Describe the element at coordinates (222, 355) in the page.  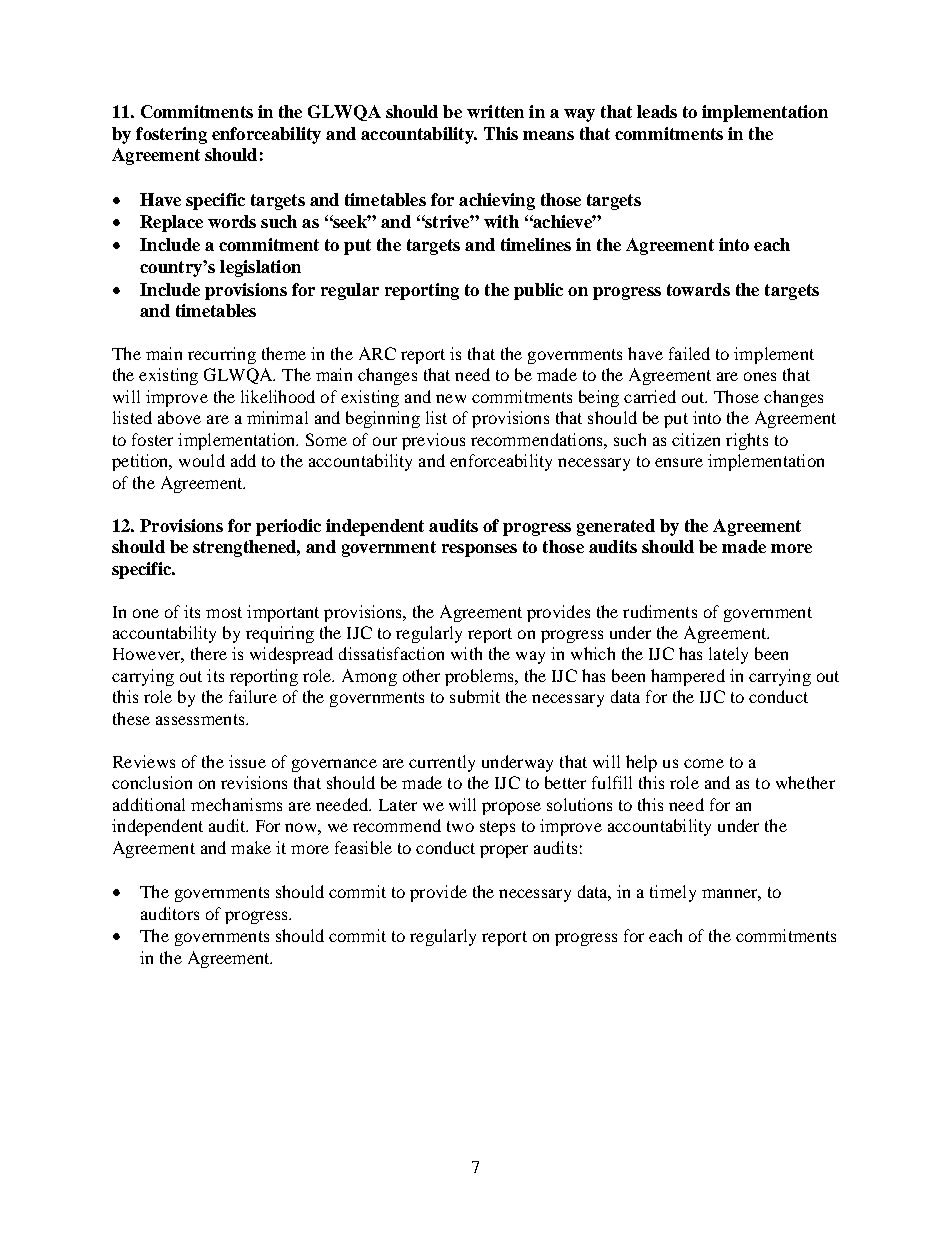
I see `recurring` at that location.
